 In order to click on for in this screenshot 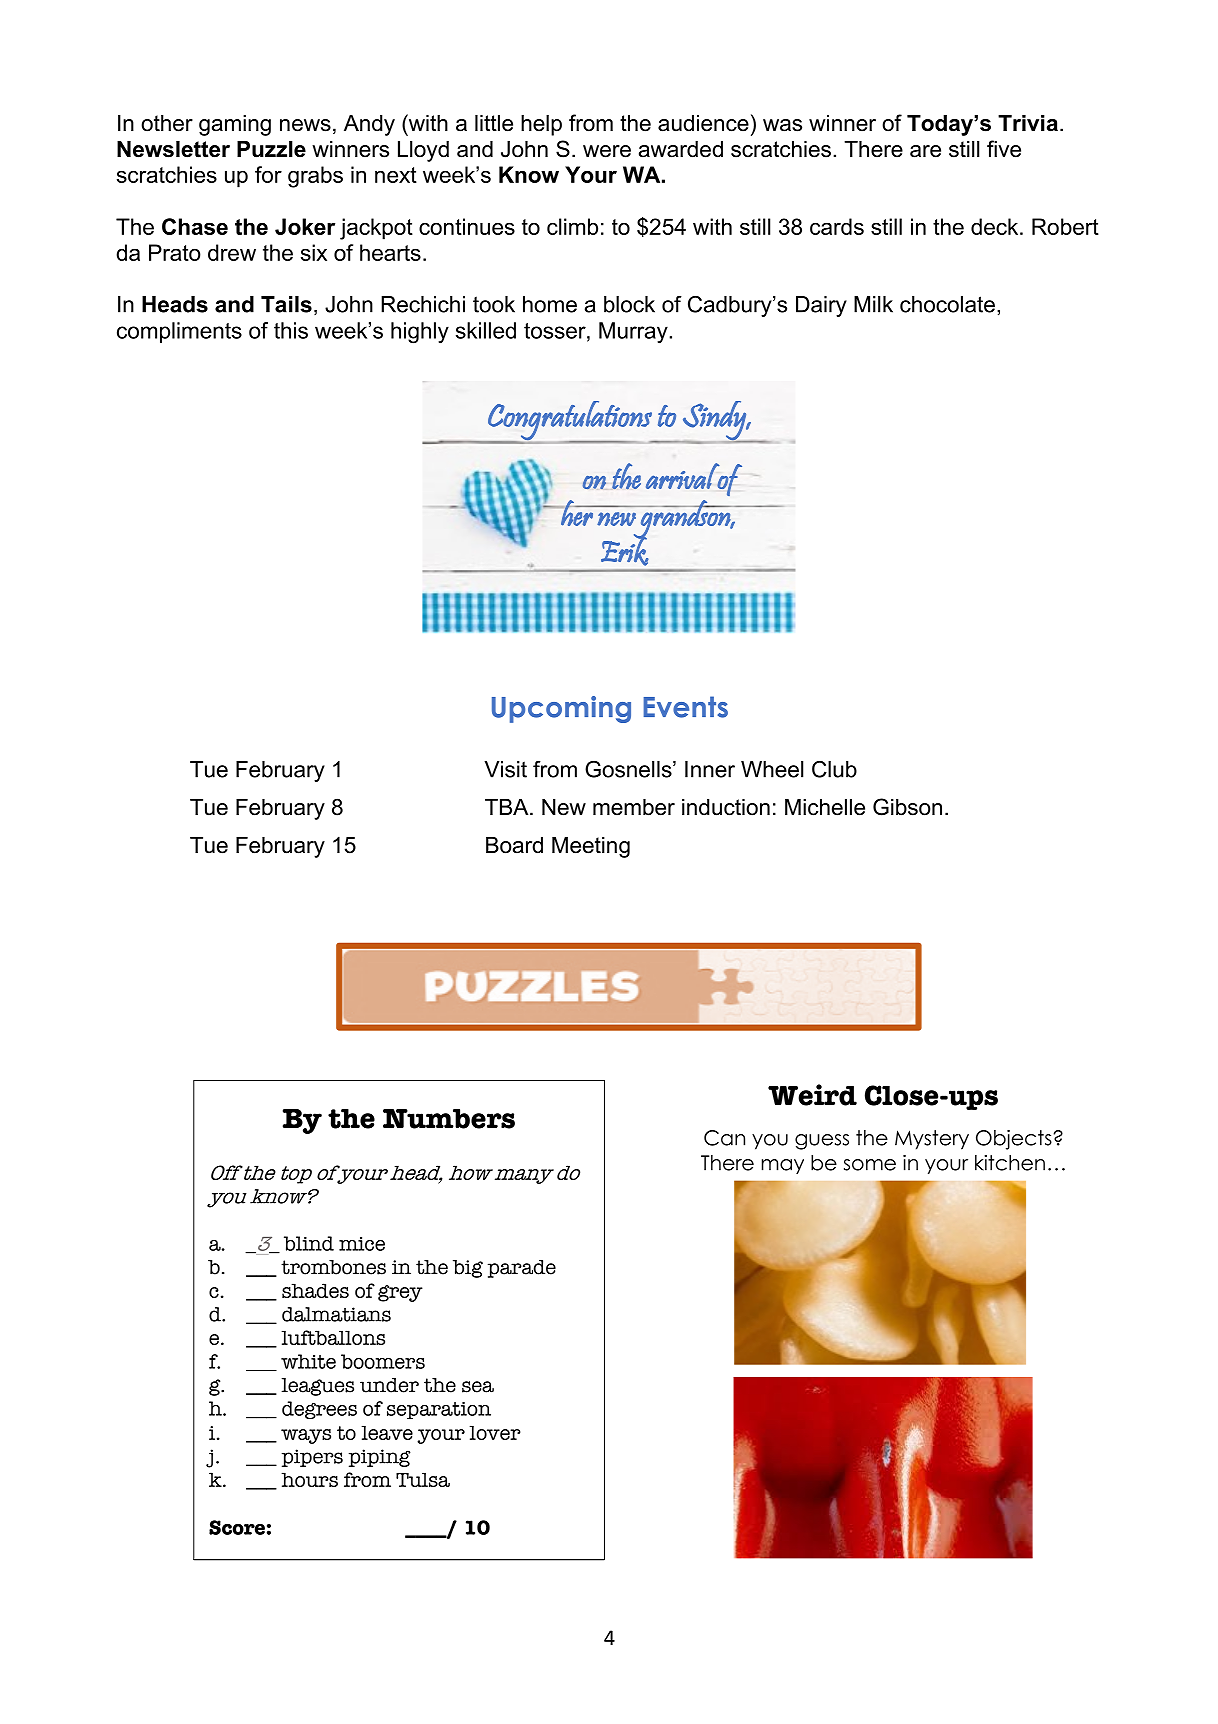, I will do `click(268, 174)`.
